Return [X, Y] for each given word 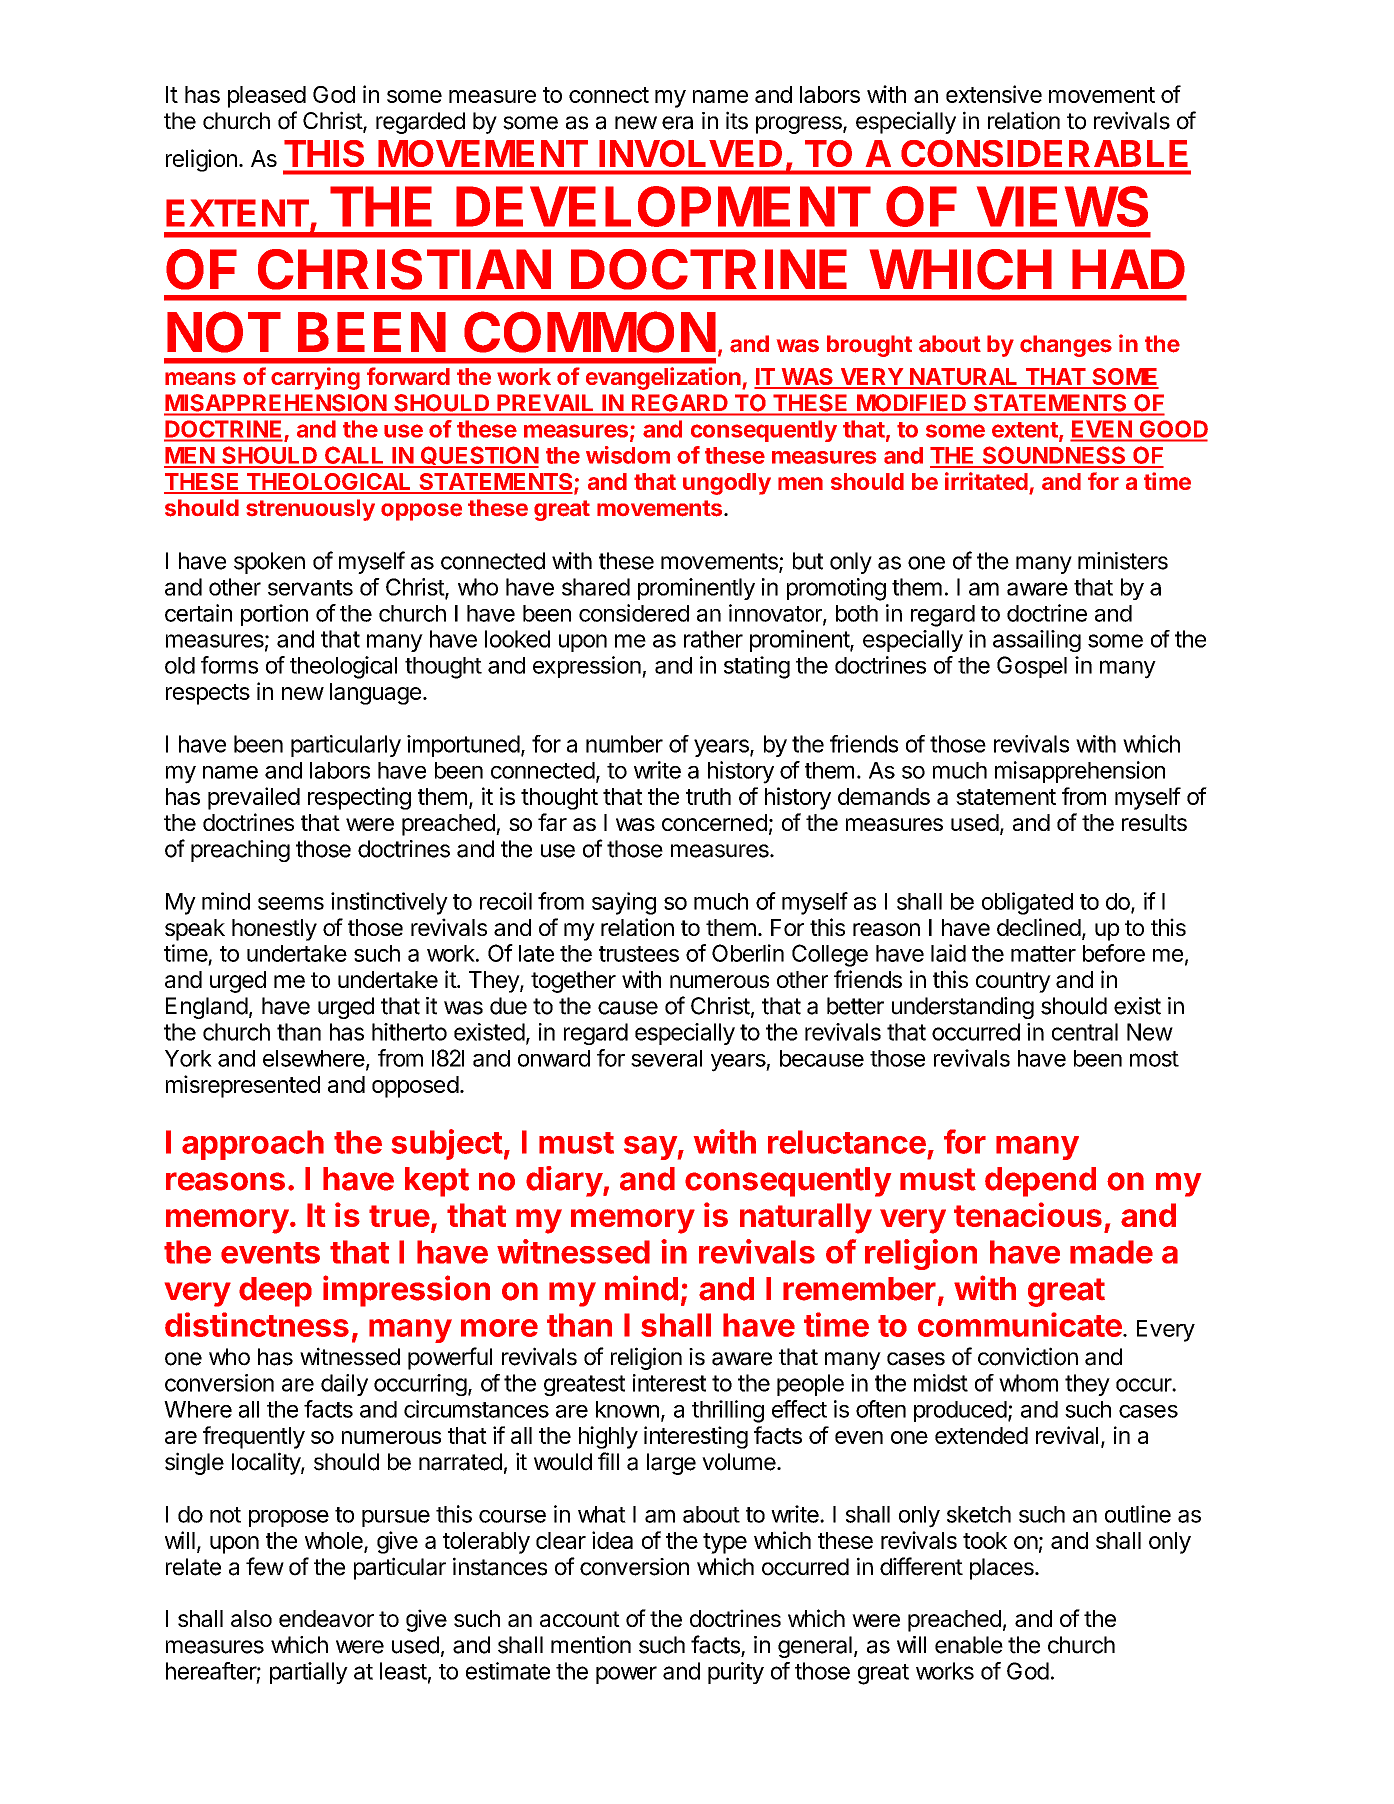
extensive [994, 94]
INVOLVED [691, 153]
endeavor [326, 1618]
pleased [267, 97]
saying [624, 903]
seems [291, 903]
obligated [1027, 903]
